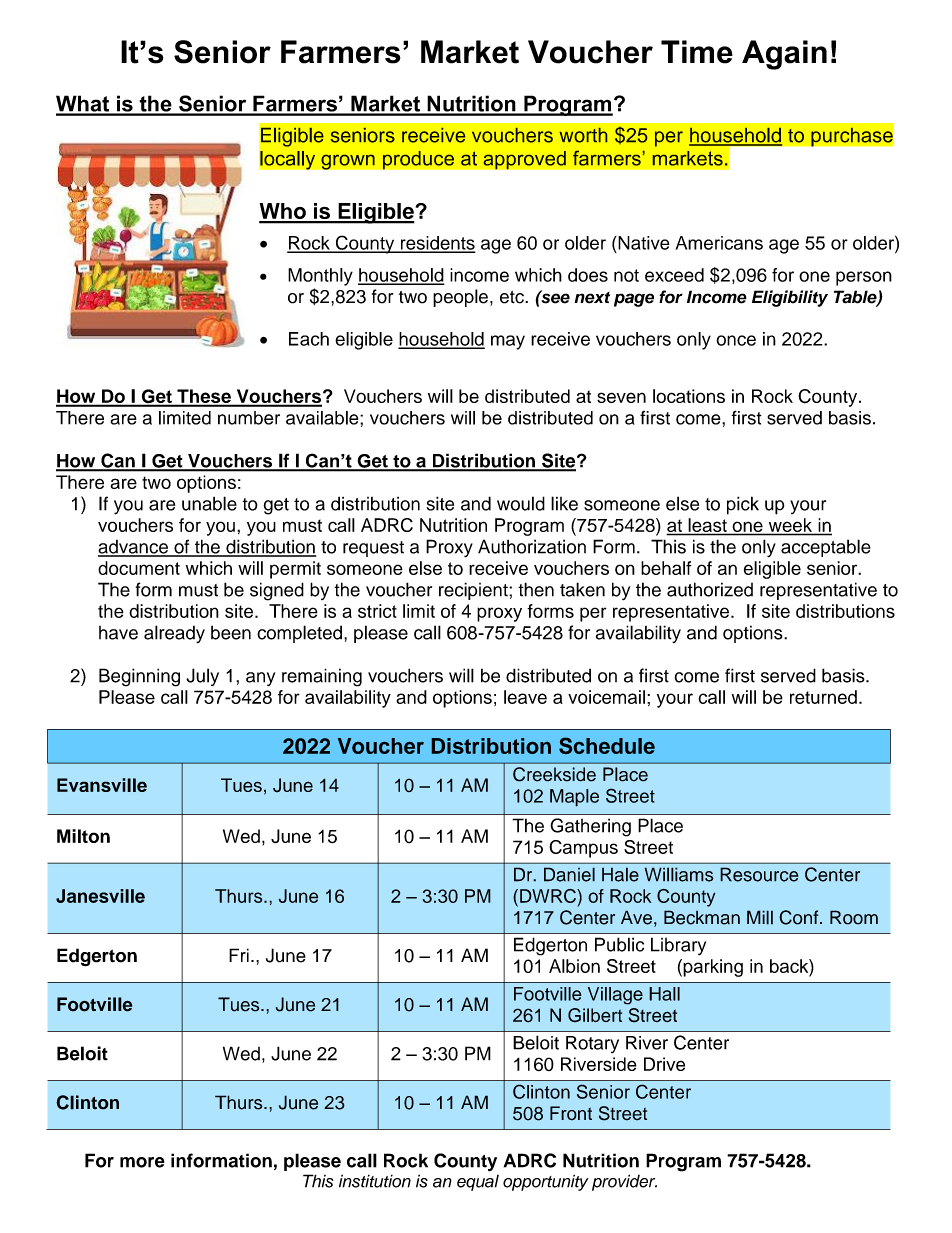 The image size is (952, 1233). What do you see at coordinates (784, 55) in the screenshot?
I see `Again` at bounding box center [784, 55].
